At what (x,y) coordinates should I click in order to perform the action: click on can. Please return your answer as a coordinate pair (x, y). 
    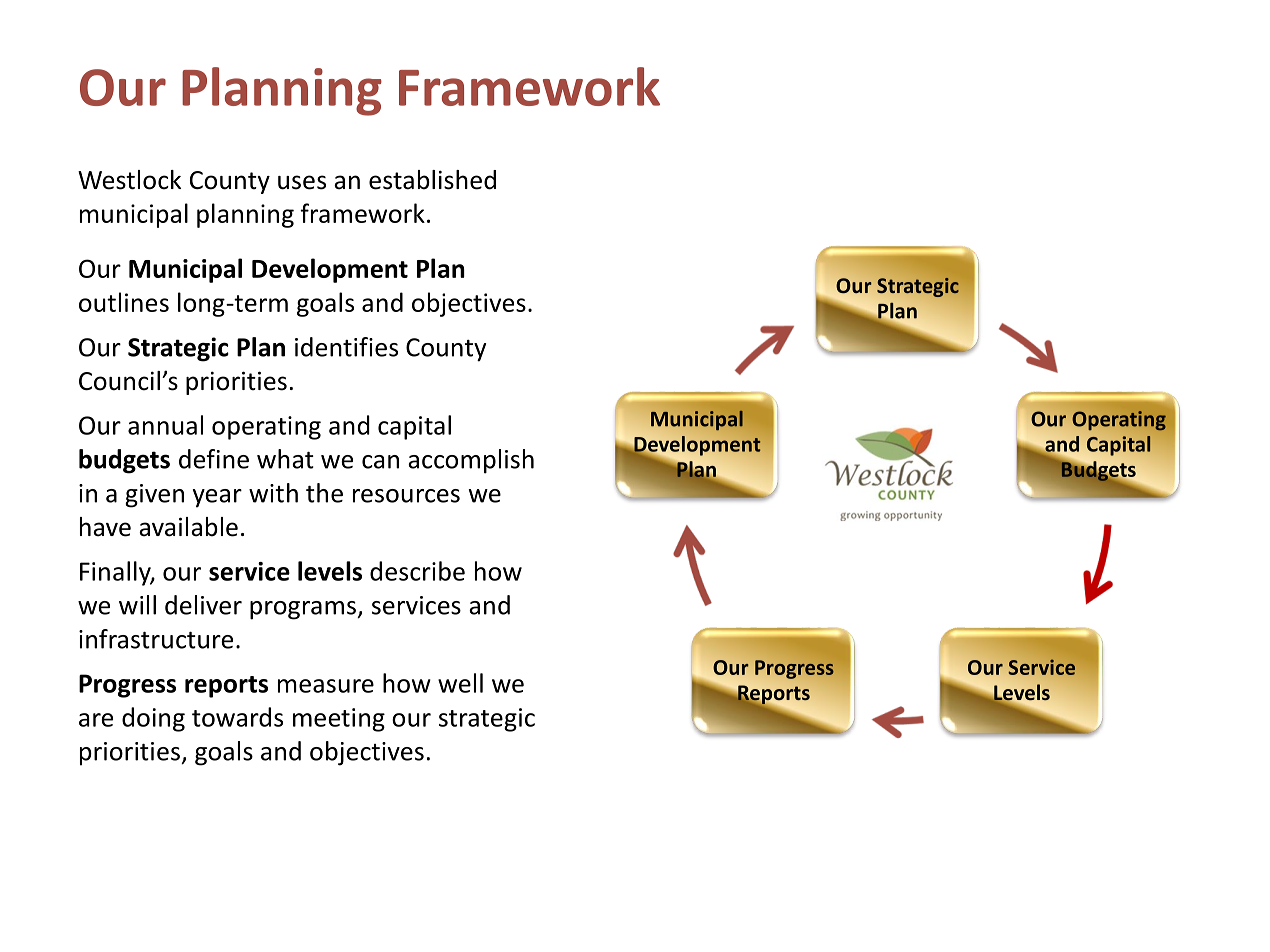
    Looking at the image, I should click on (380, 462).
